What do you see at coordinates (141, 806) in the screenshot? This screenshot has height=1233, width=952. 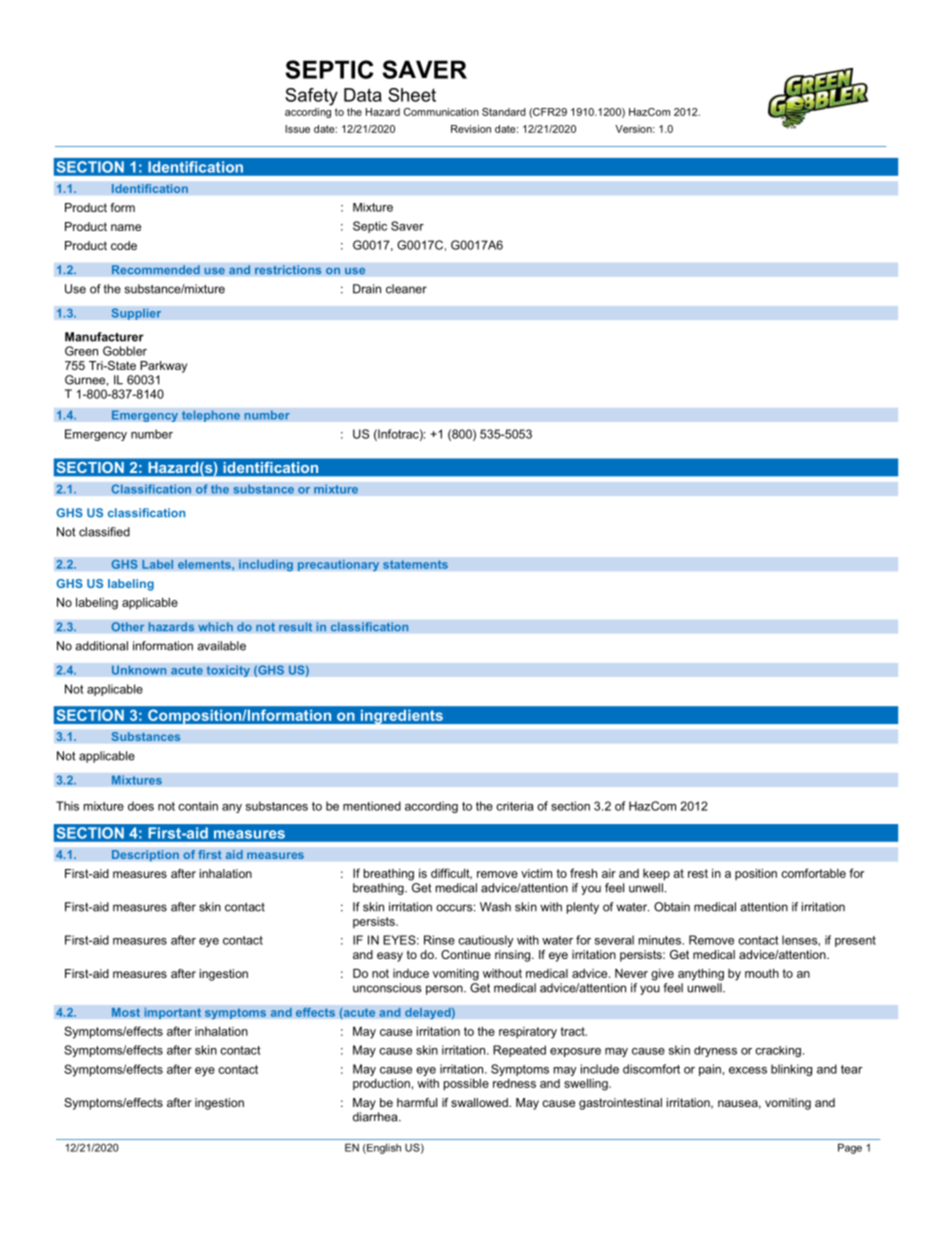 I see `does` at bounding box center [141, 806].
